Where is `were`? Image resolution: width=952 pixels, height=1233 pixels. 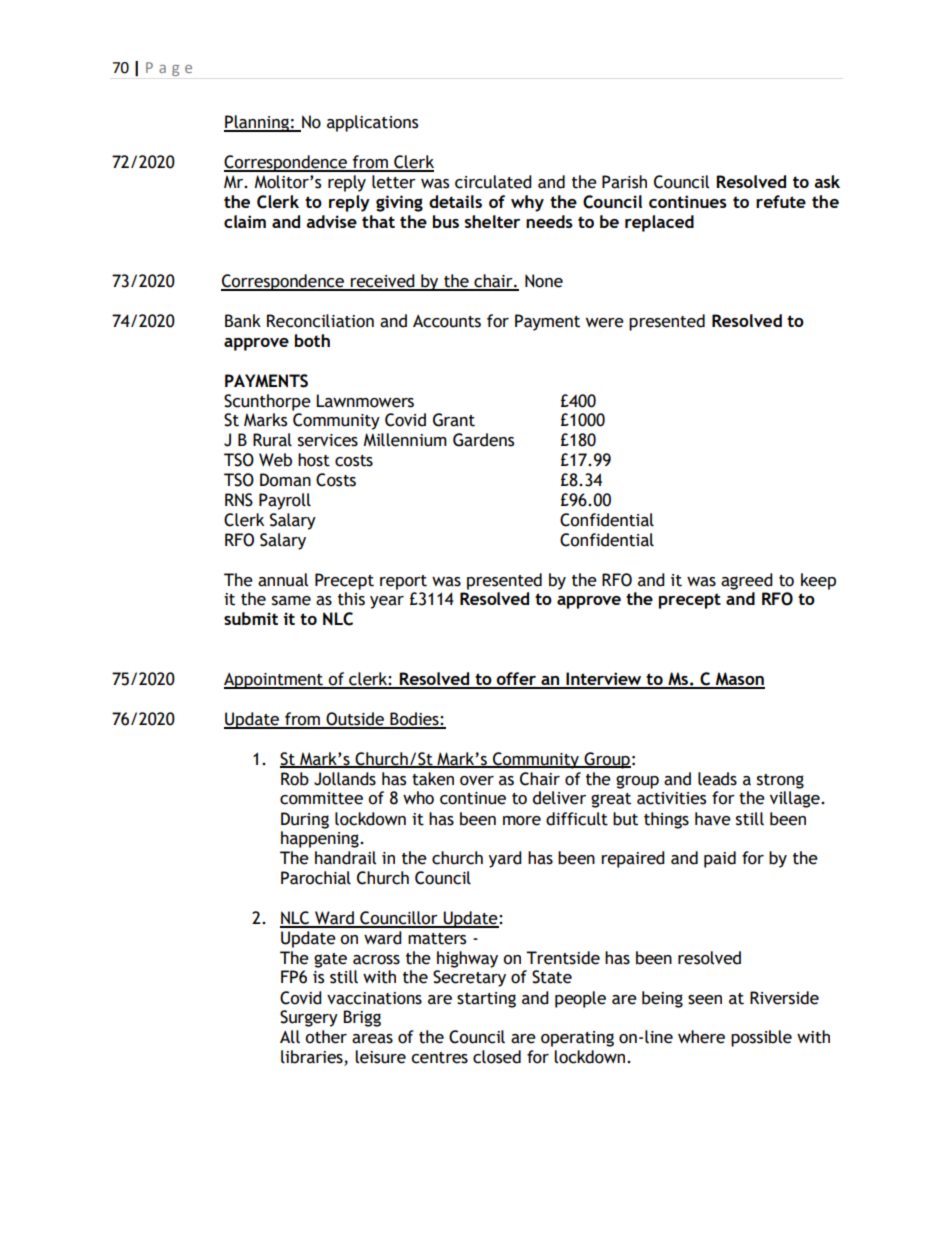
were is located at coordinates (605, 323).
